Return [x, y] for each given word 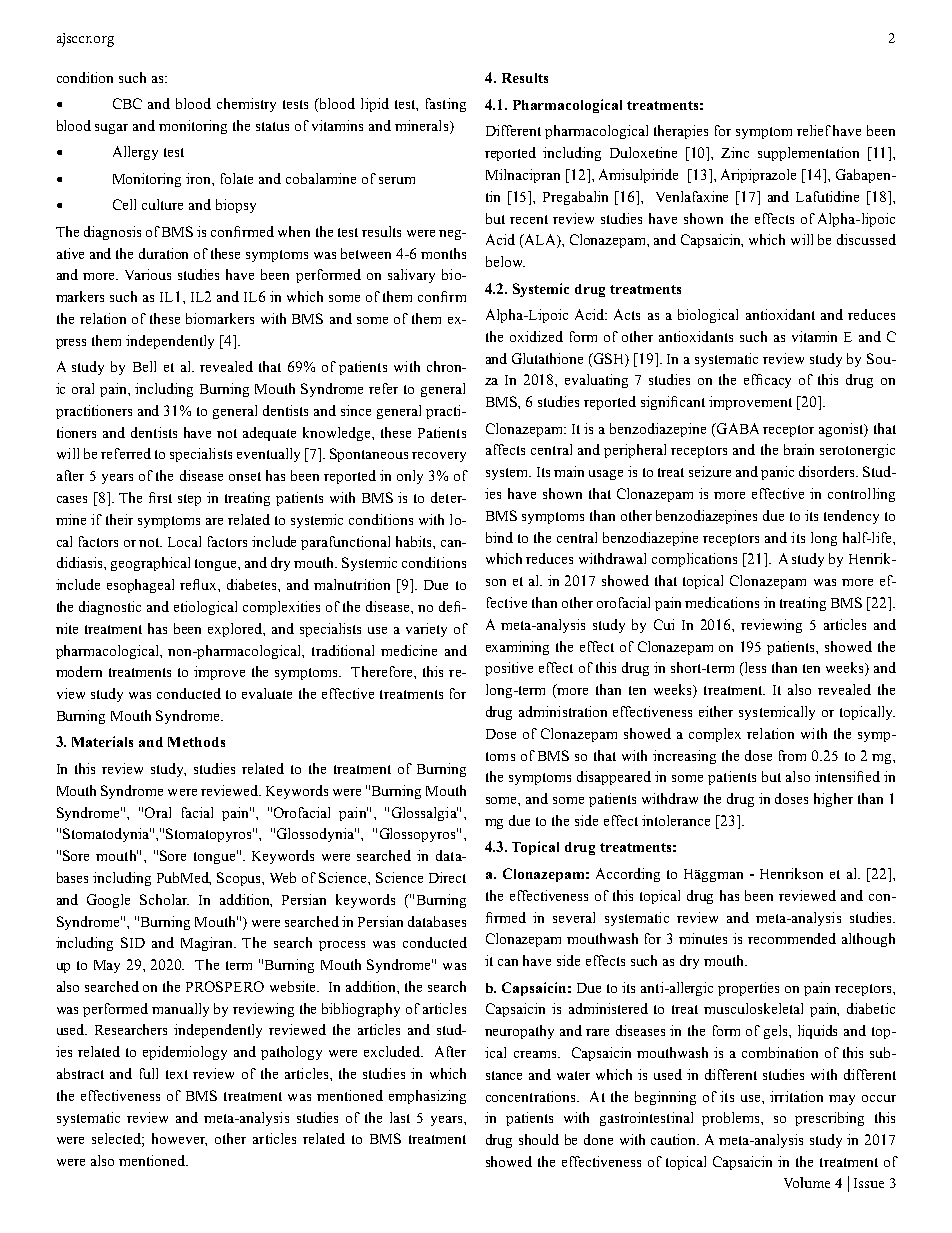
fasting [446, 105]
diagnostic [110, 608]
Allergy [135, 153]
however [179, 1139]
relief [814, 130]
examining [517, 648]
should [539, 1139]
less [754, 669]
